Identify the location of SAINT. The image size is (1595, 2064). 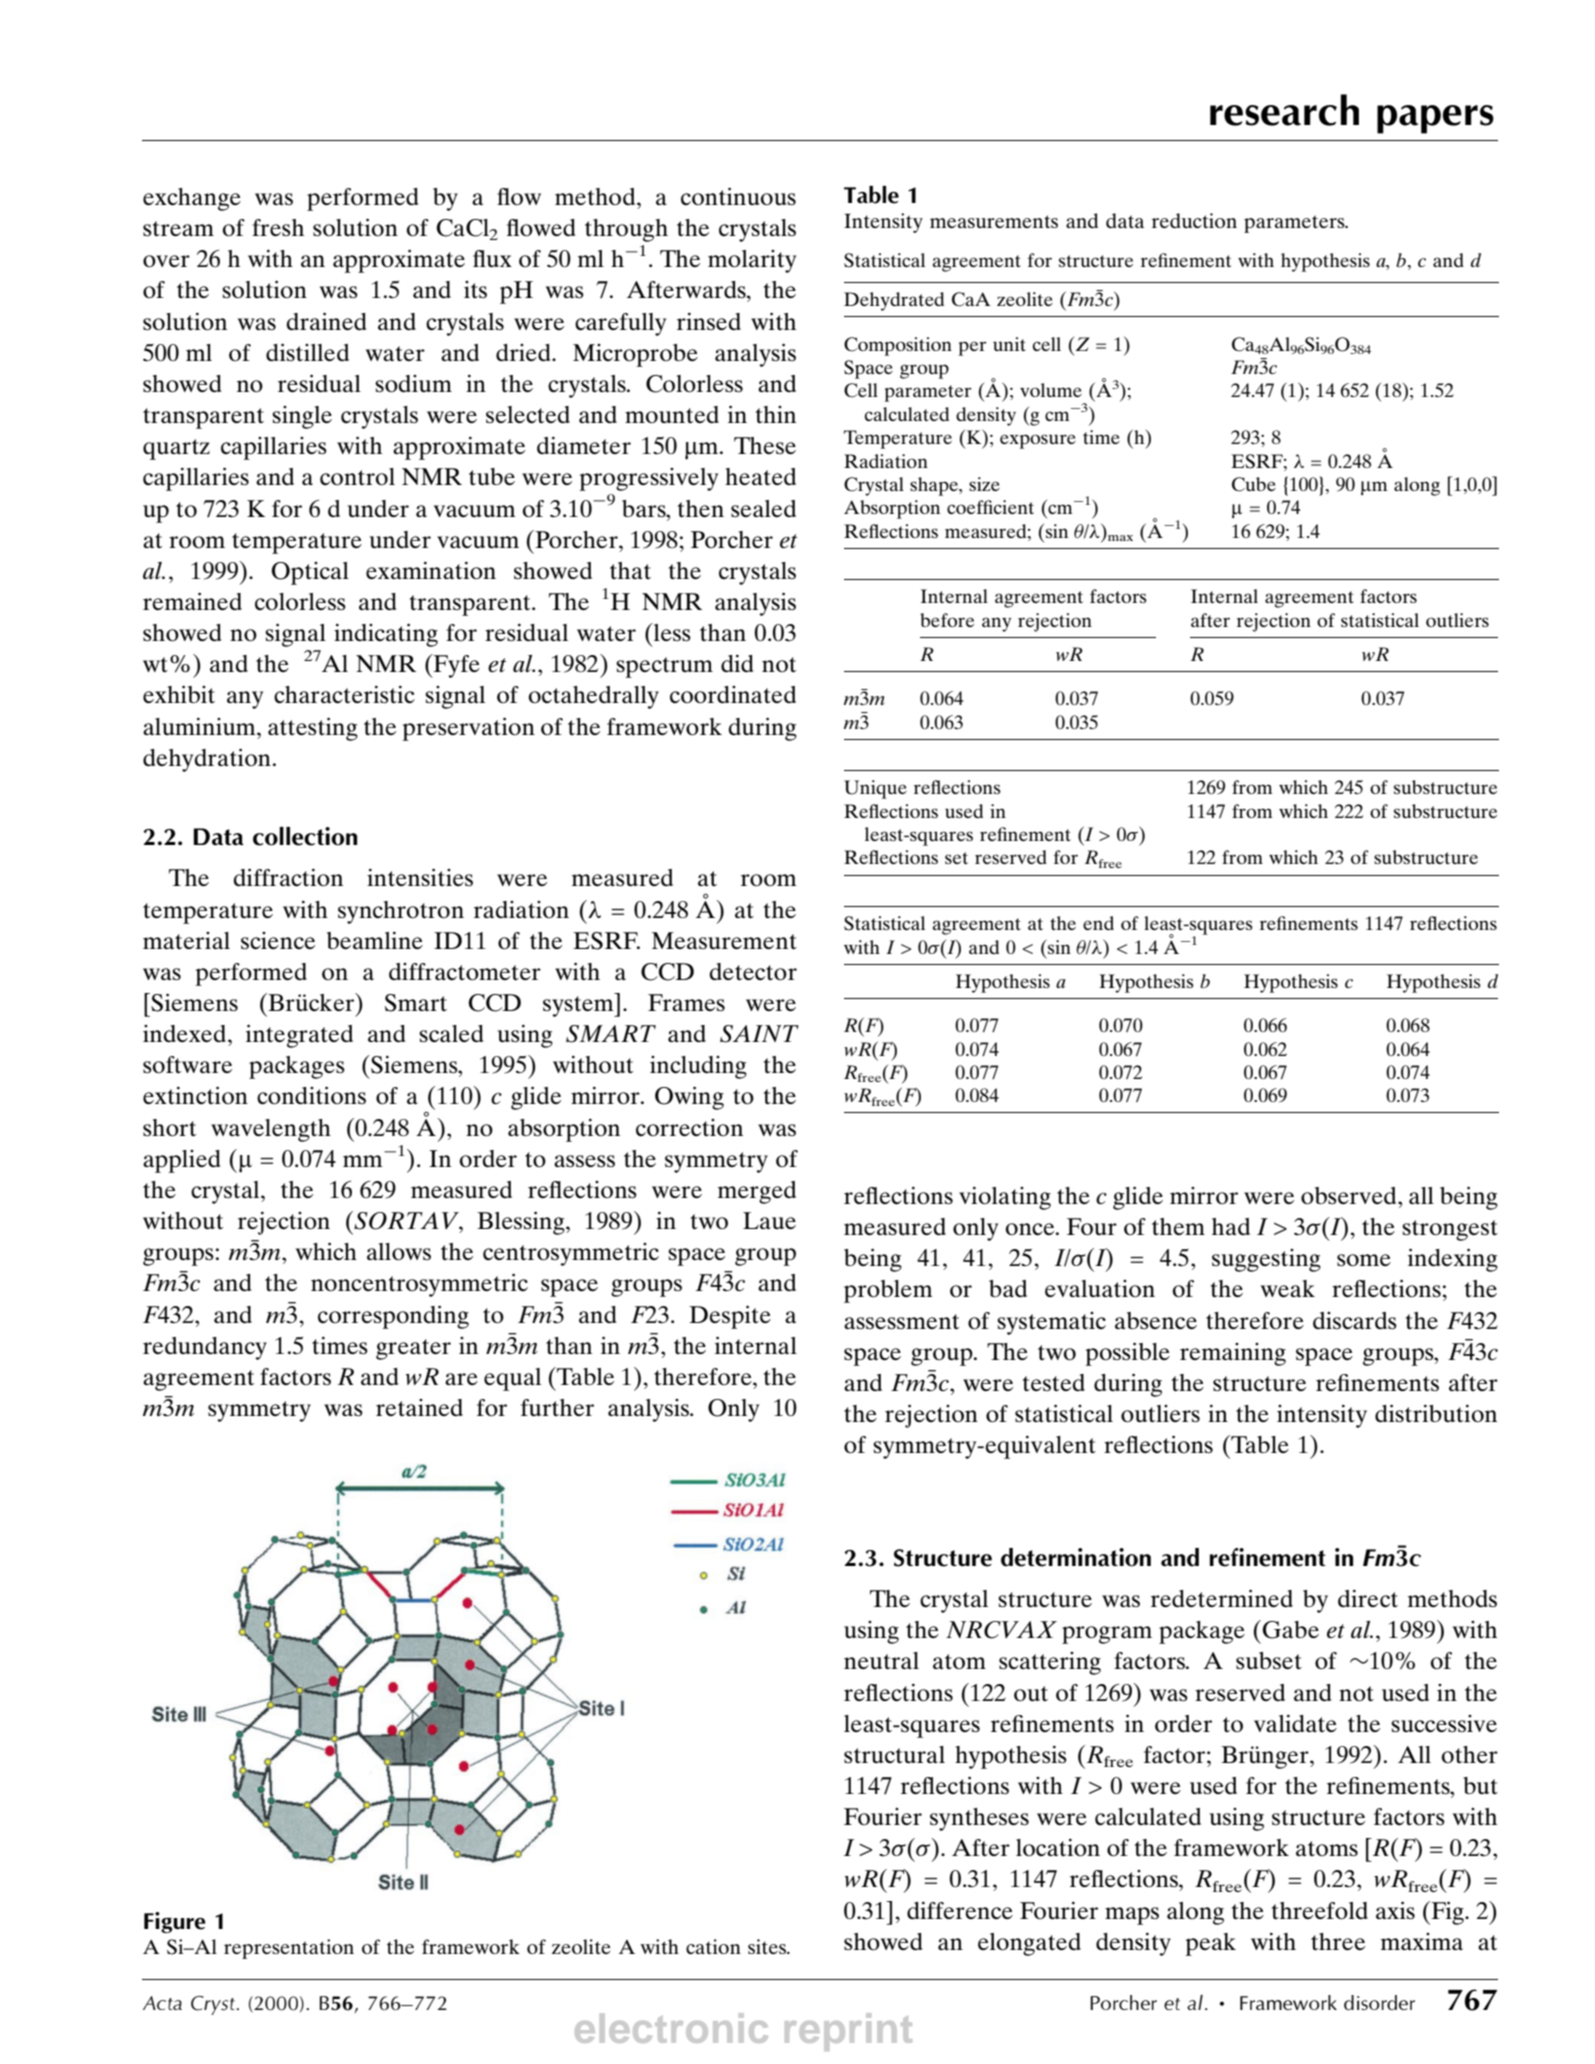
(759, 1034).
